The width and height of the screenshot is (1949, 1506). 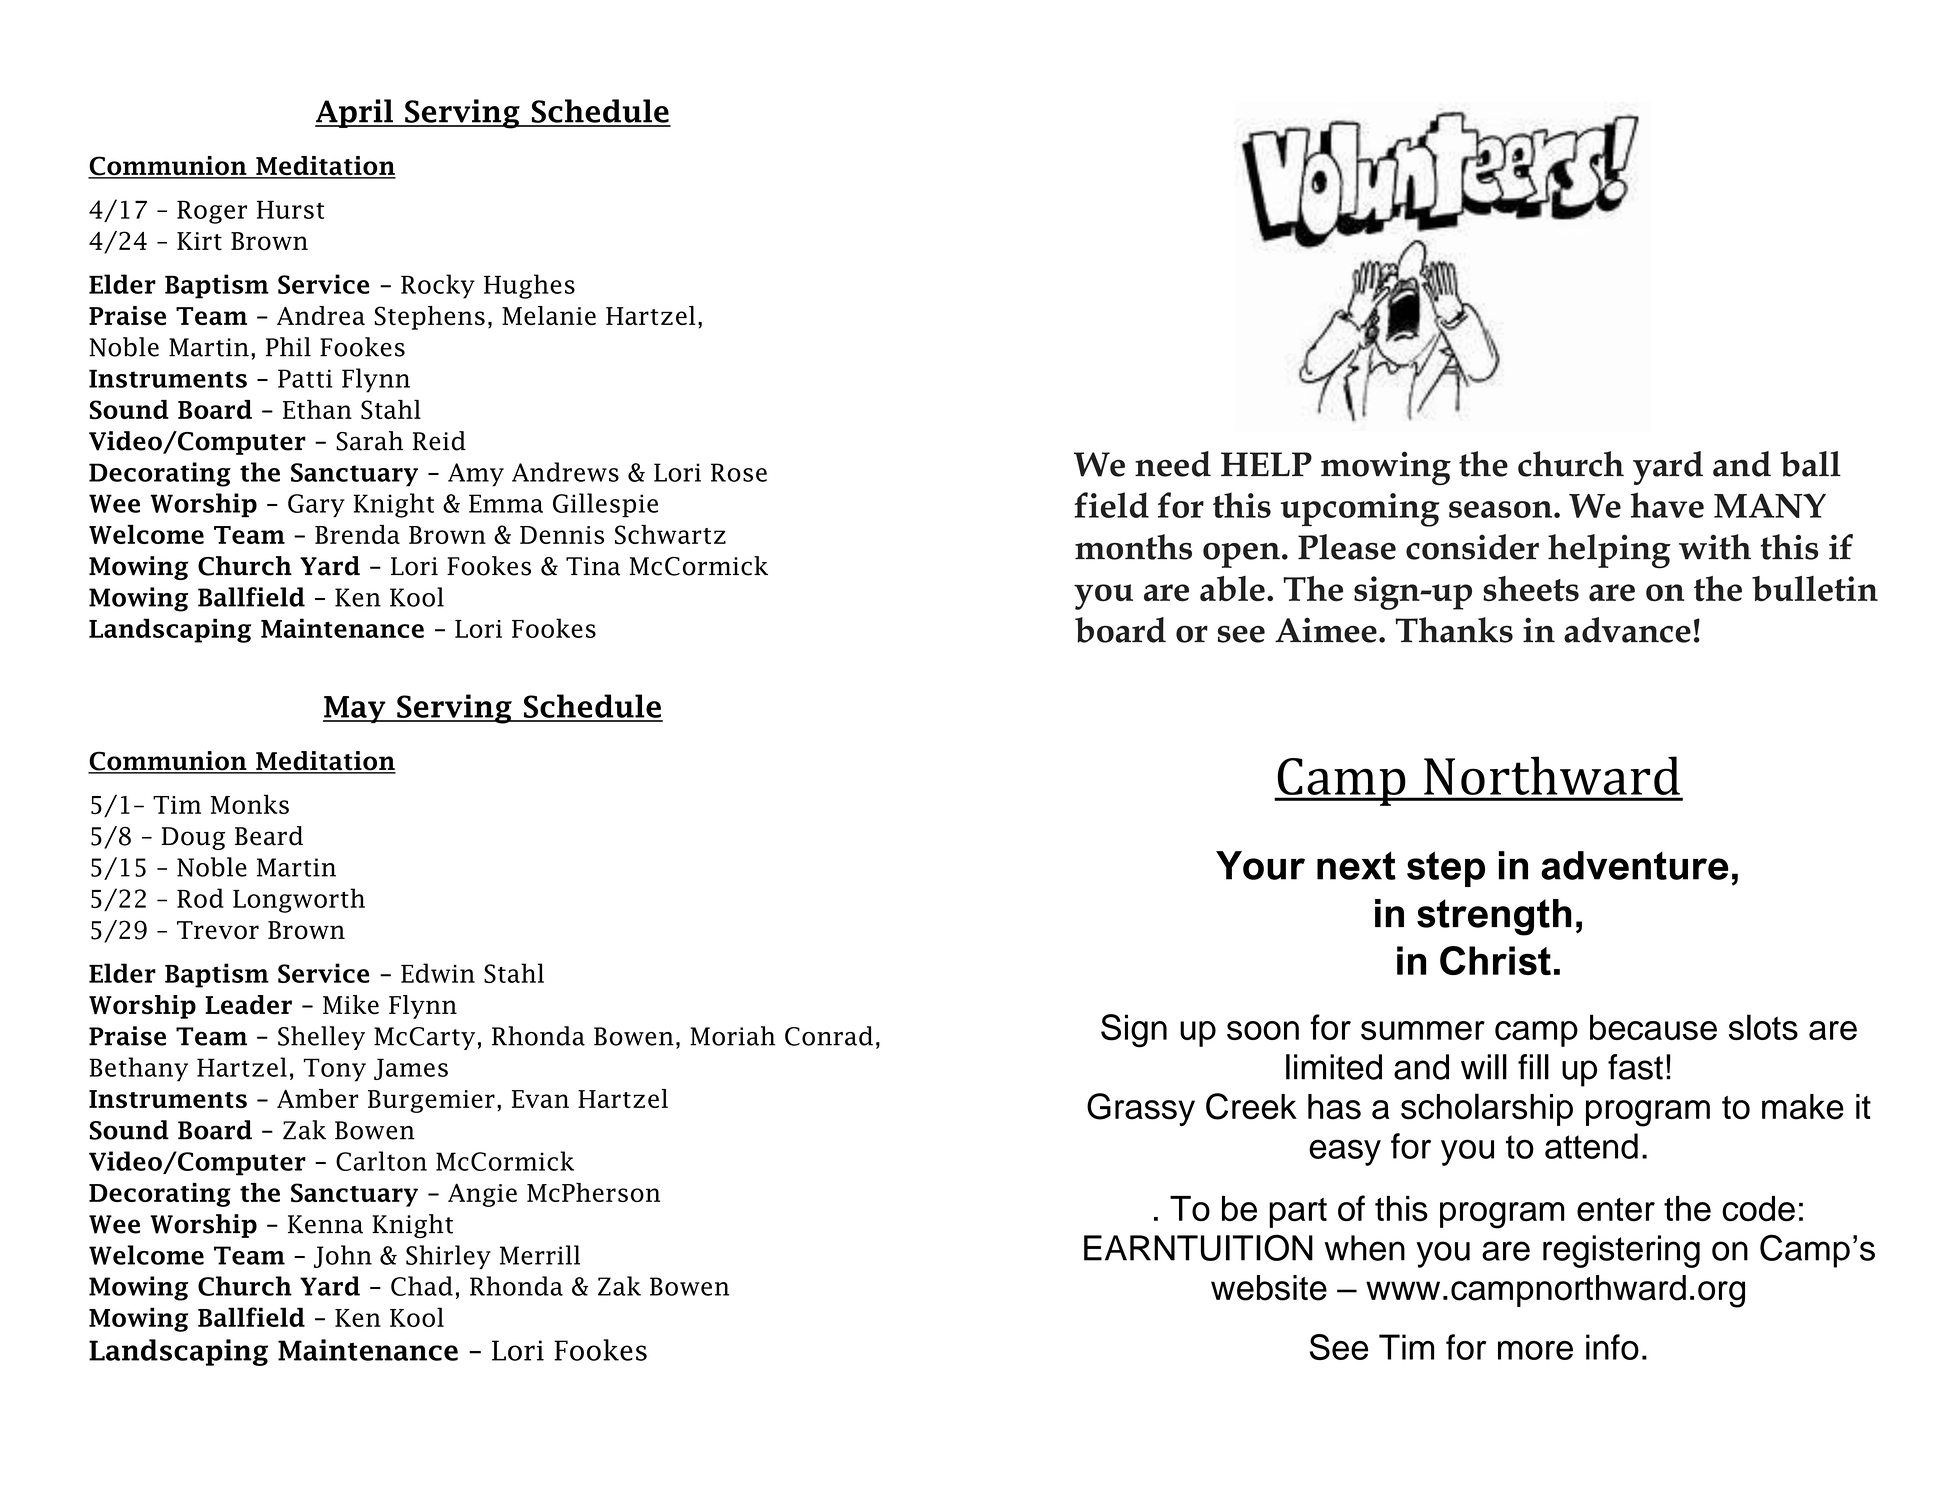 I want to click on Your, so click(x=1260, y=865).
